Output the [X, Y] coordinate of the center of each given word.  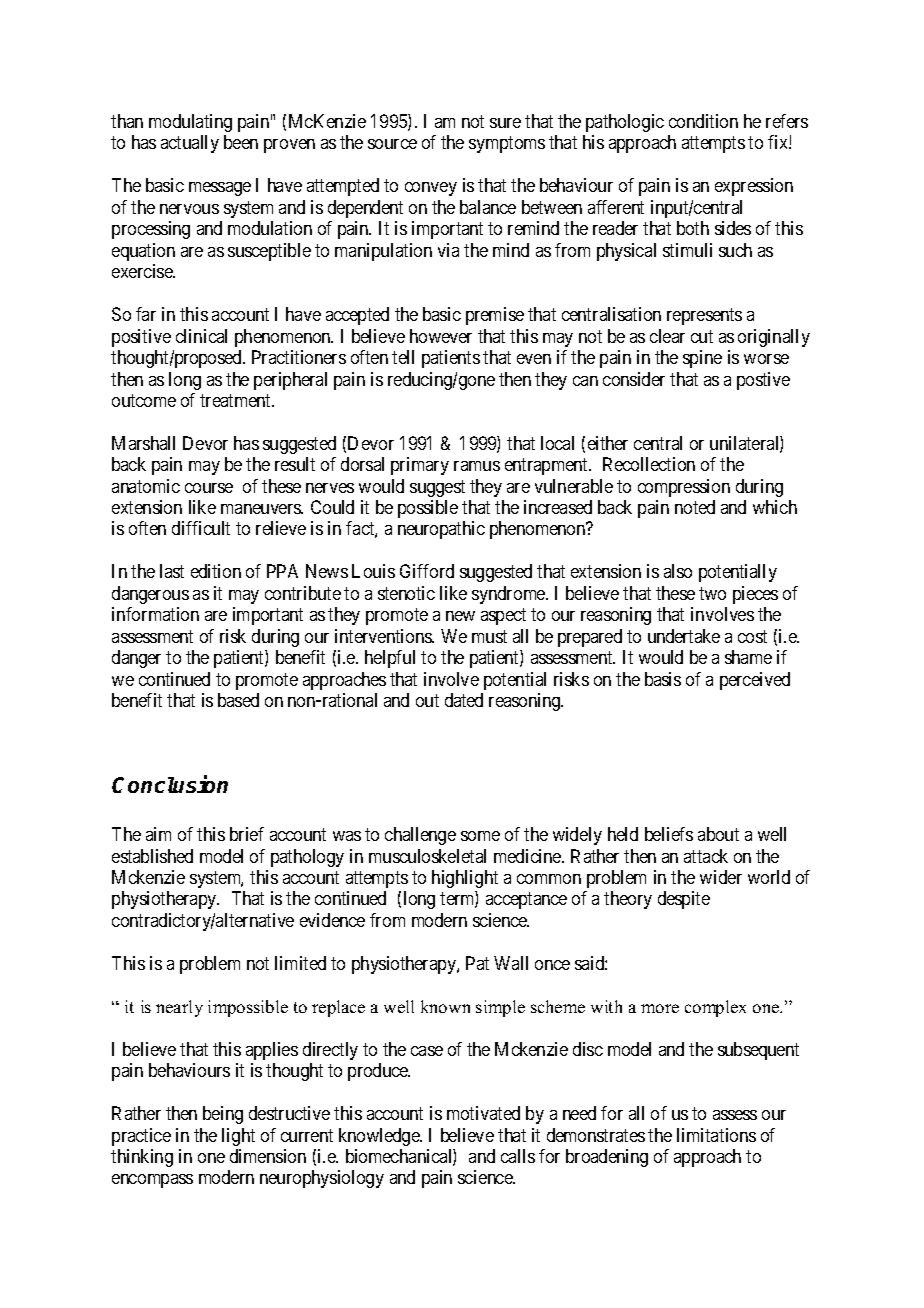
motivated [483, 1113]
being [223, 1115]
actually [190, 144]
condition [703, 121]
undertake [684, 636]
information [155, 614]
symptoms [507, 145]
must [489, 636]
